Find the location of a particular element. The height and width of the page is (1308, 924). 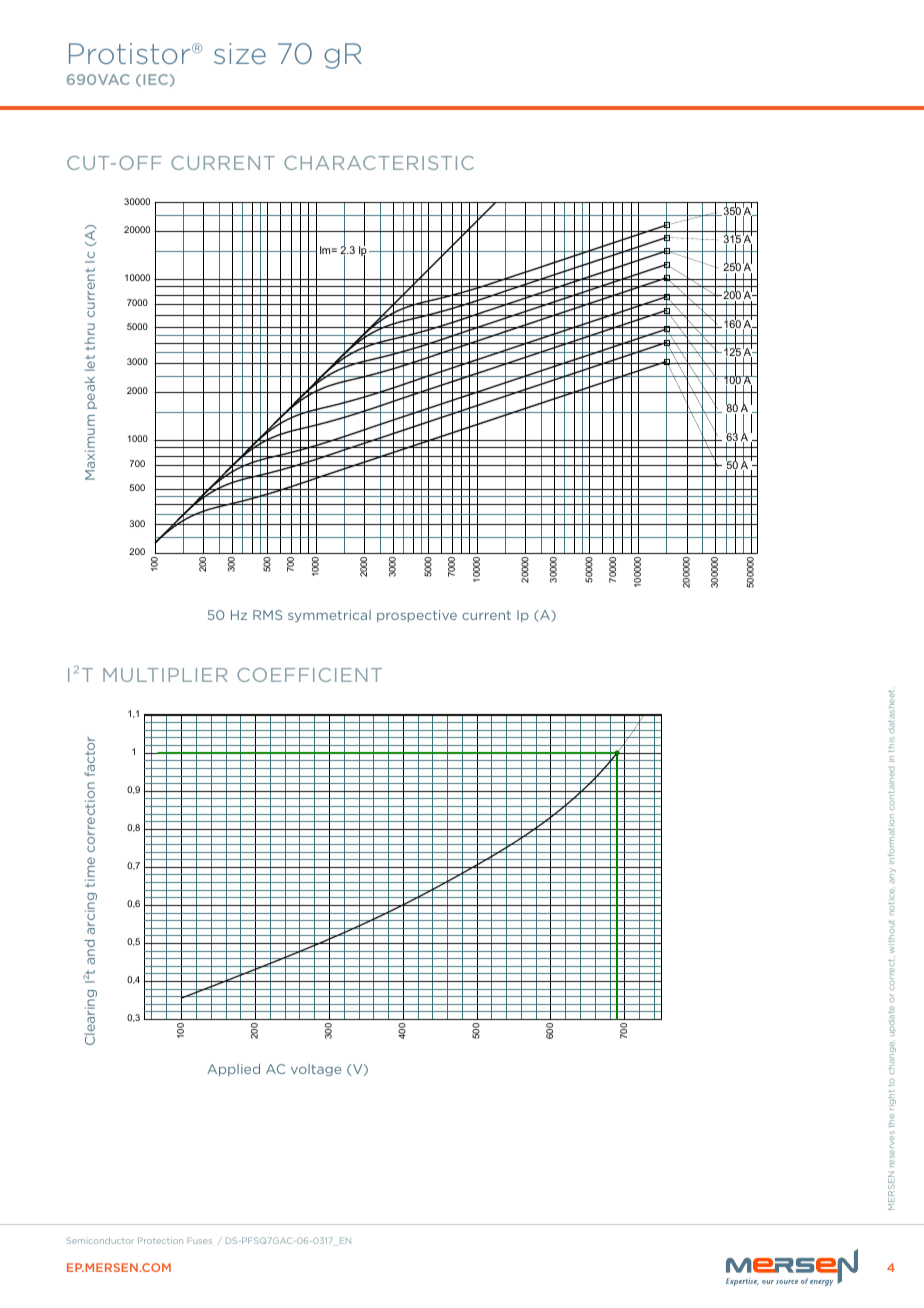

Applied is located at coordinates (233, 1070).
